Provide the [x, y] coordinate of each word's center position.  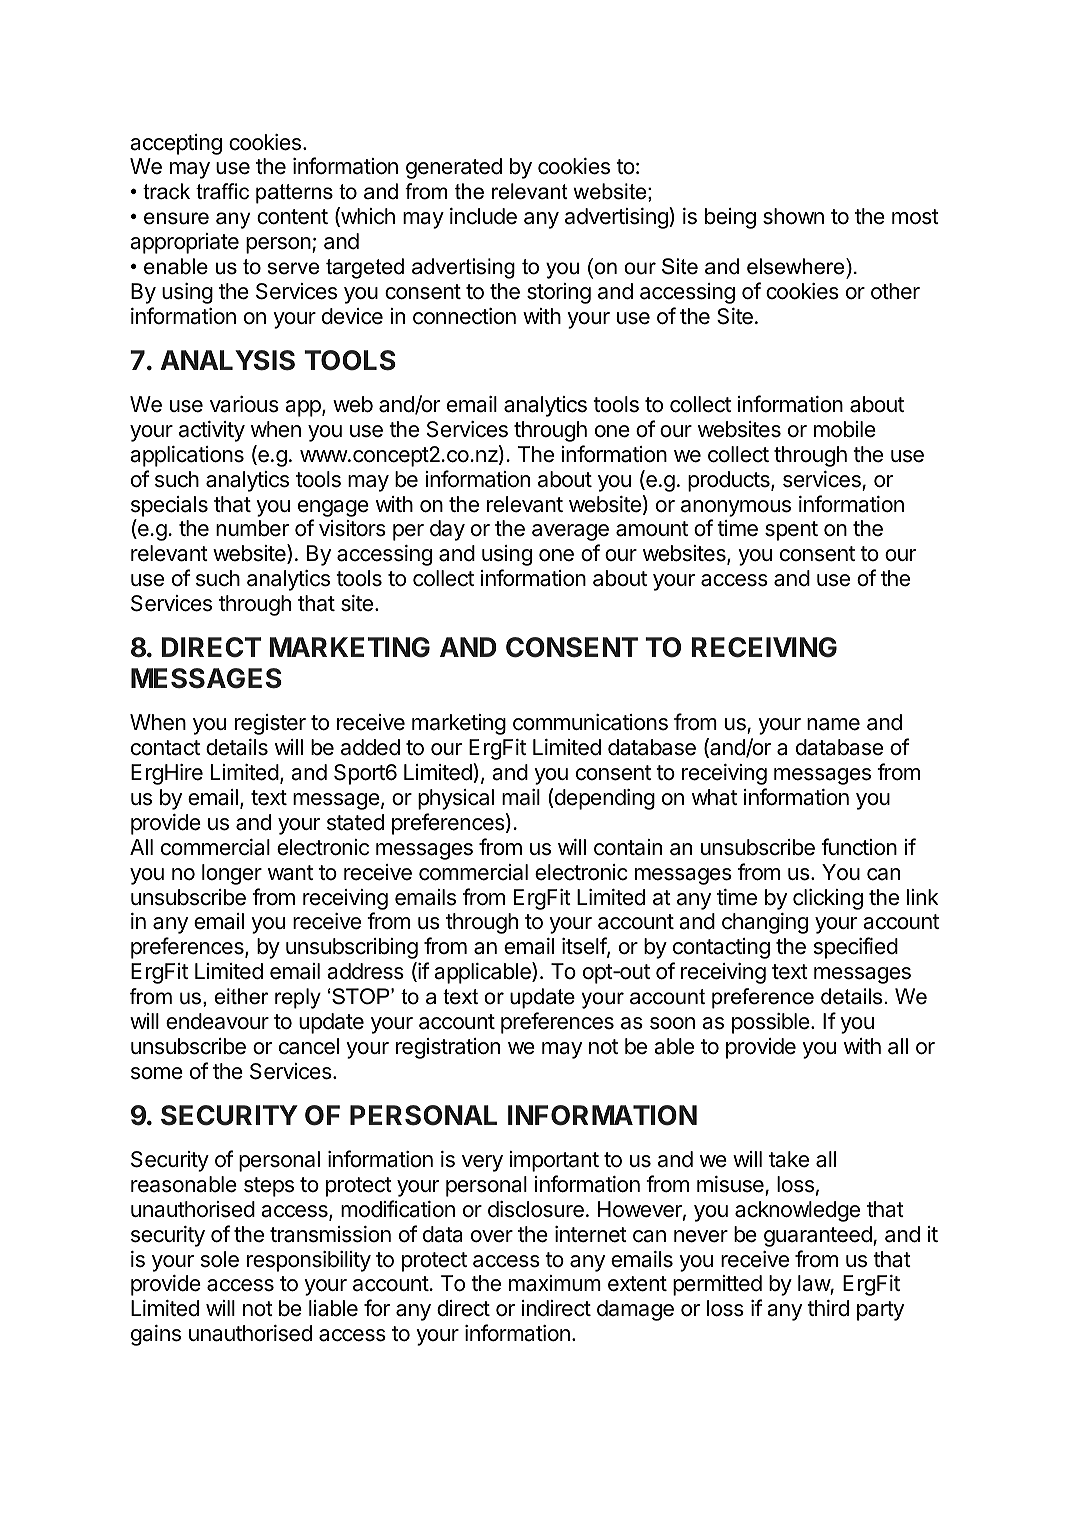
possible [771, 1023]
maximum [555, 1283]
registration [448, 1048]
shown [793, 216]
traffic [222, 191]
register [270, 724]
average [570, 532]
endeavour [217, 1021]
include [483, 216]
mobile [845, 429]
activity [212, 431]
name [833, 724]
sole [220, 1259]
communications [590, 722]
